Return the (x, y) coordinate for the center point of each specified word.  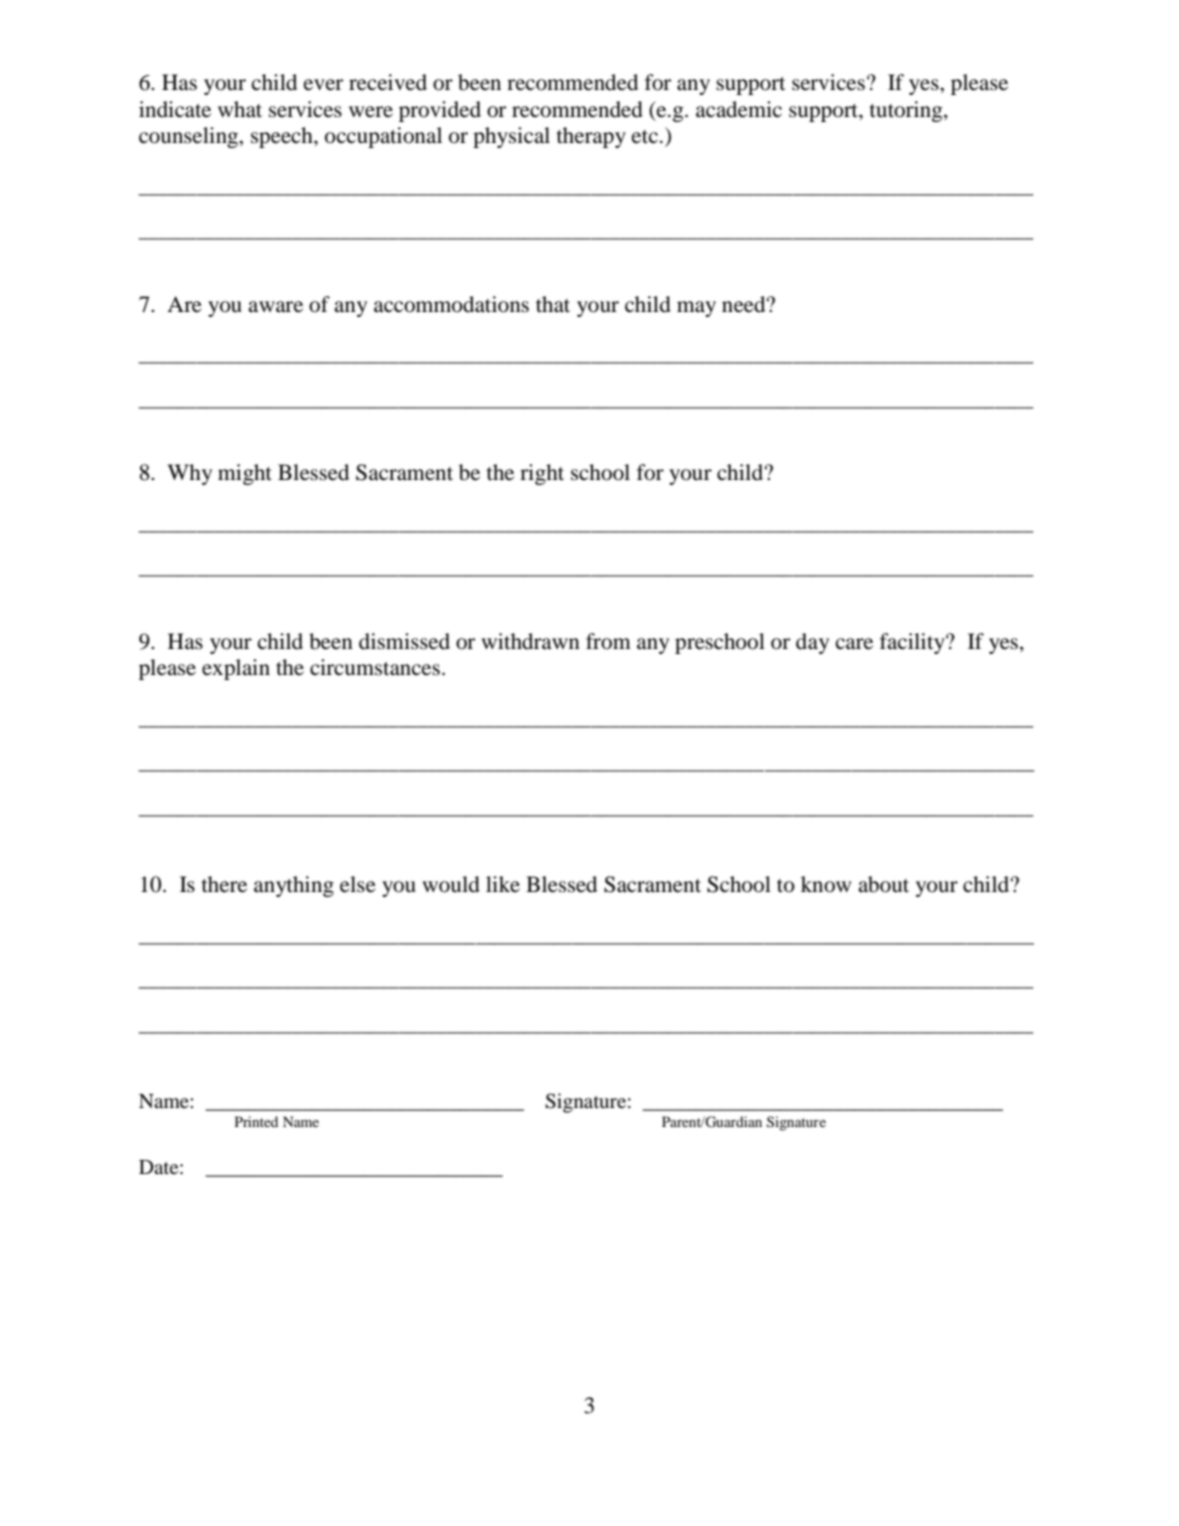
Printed (256, 1121)
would (451, 884)
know (826, 884)
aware (275, 307)
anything (294, 886)
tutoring (907, 111)
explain (236, 669)
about (883, 884)
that (553, 304)
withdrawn (530, 641)
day (812, 643)
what (240, 109)
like (503, 884)
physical (511, 137)
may (696, 309)
